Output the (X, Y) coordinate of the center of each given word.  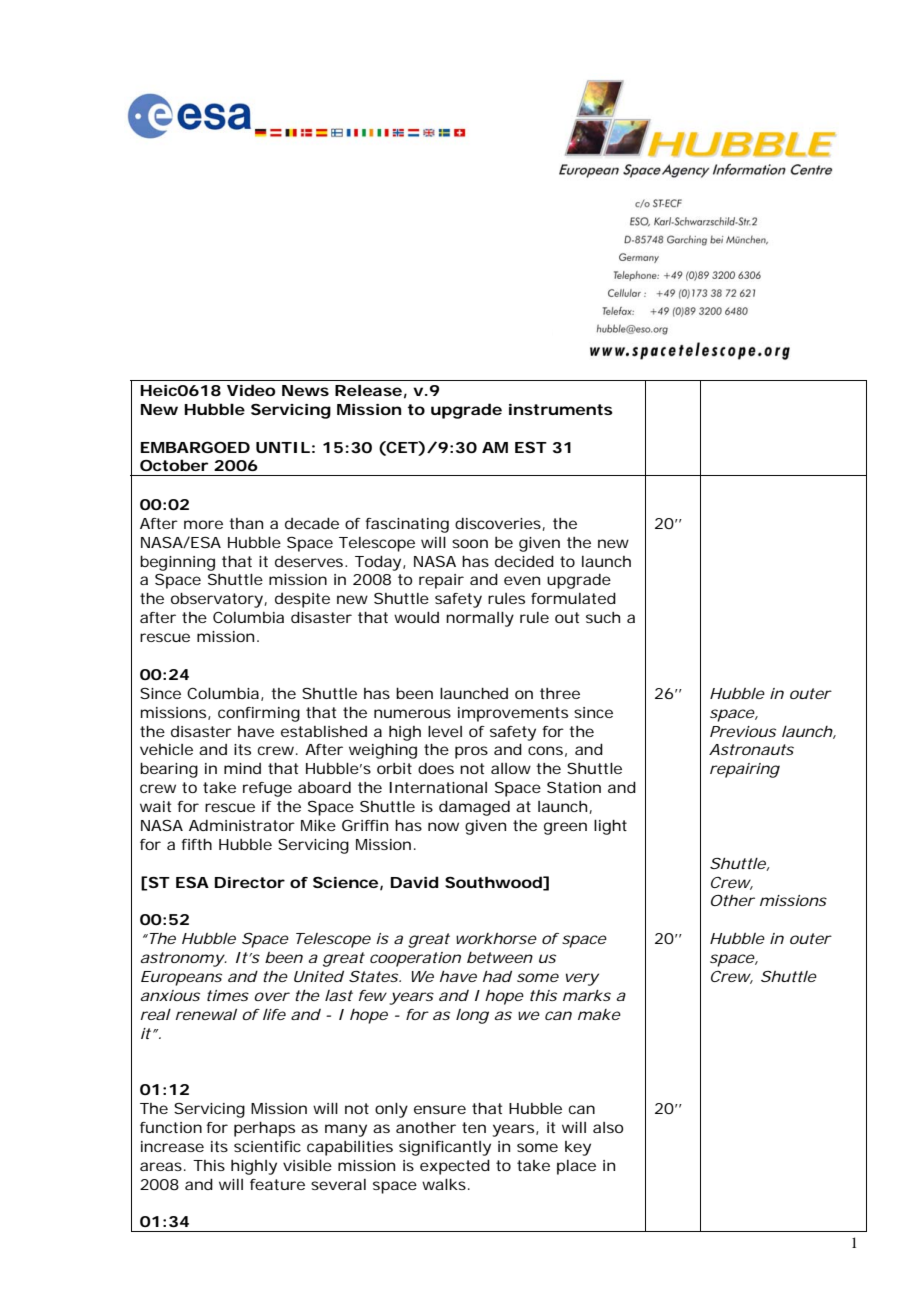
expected (455, 1167)
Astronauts (751, 749)
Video (251, 390)
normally (480, 619)
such (603, 617)
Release (368, 390)
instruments (561, 409)
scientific (267, 1146)
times (228, 995)
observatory (218, 600)
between (500, 957)
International (438, 787)
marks (587, 995)
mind (242, 768)
